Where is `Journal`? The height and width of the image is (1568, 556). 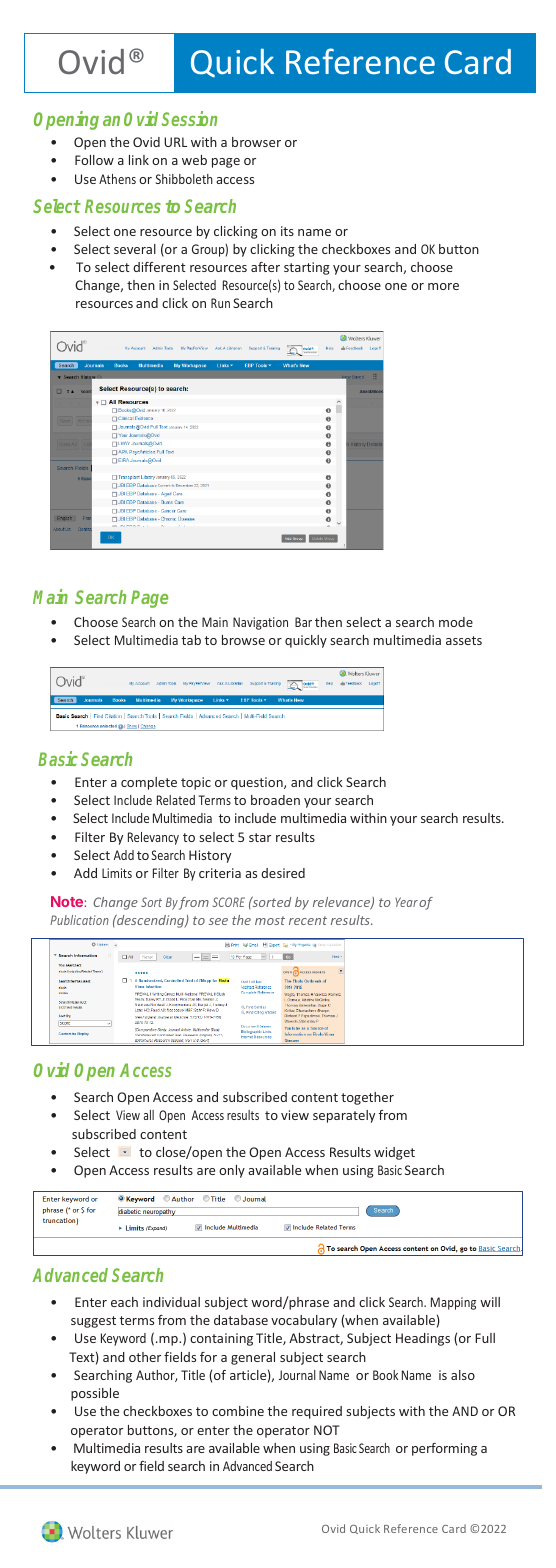
Journal is located at coordinates (297, 1375).
